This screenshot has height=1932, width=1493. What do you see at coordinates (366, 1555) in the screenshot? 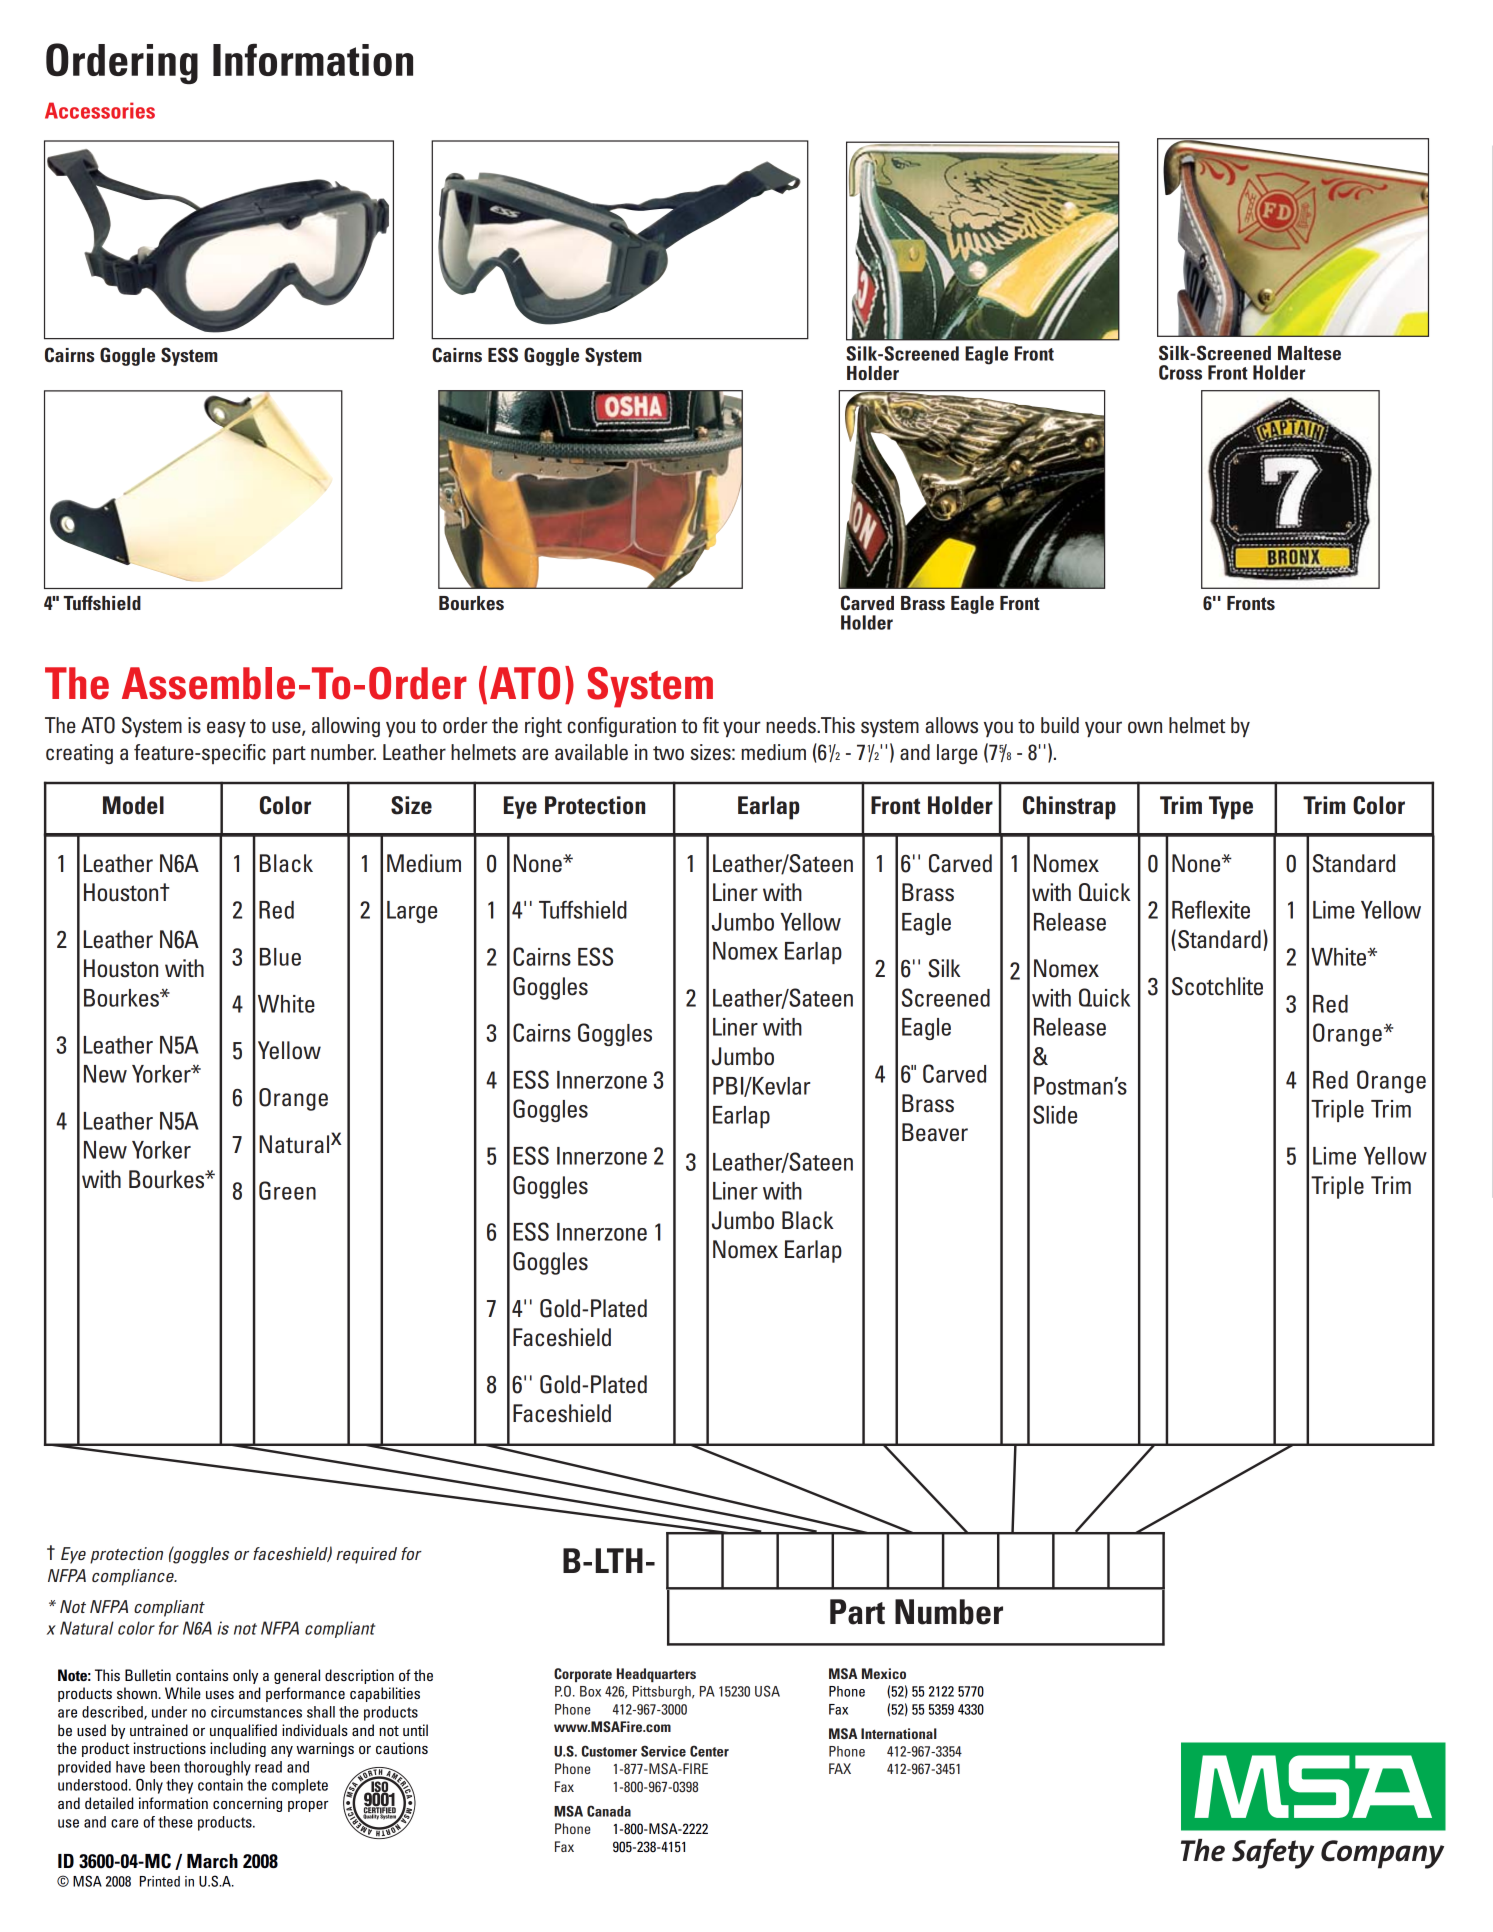
I see `required` at bounding box center [366, 1555].
